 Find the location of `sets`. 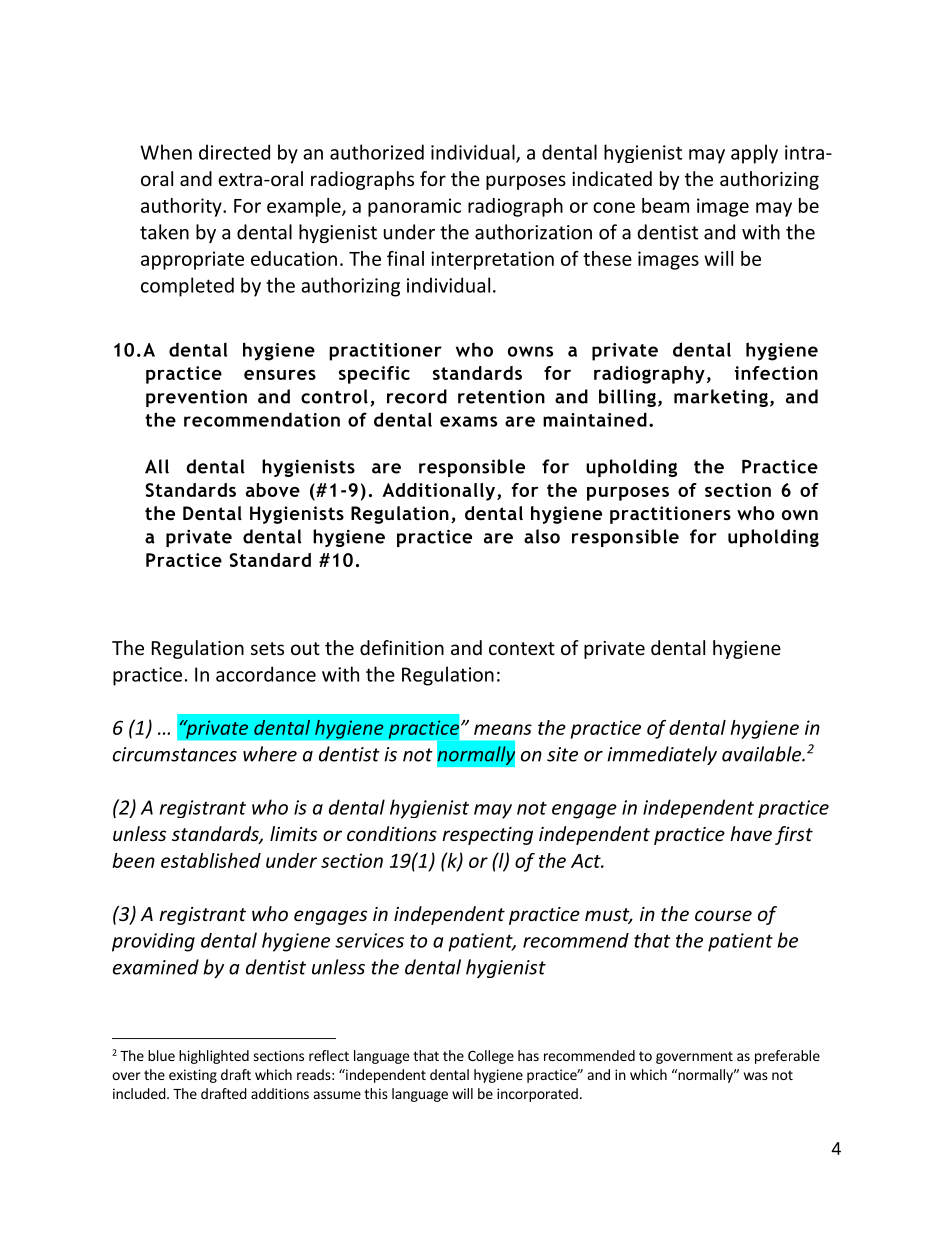

sets is located at coordinates (267, 648).
